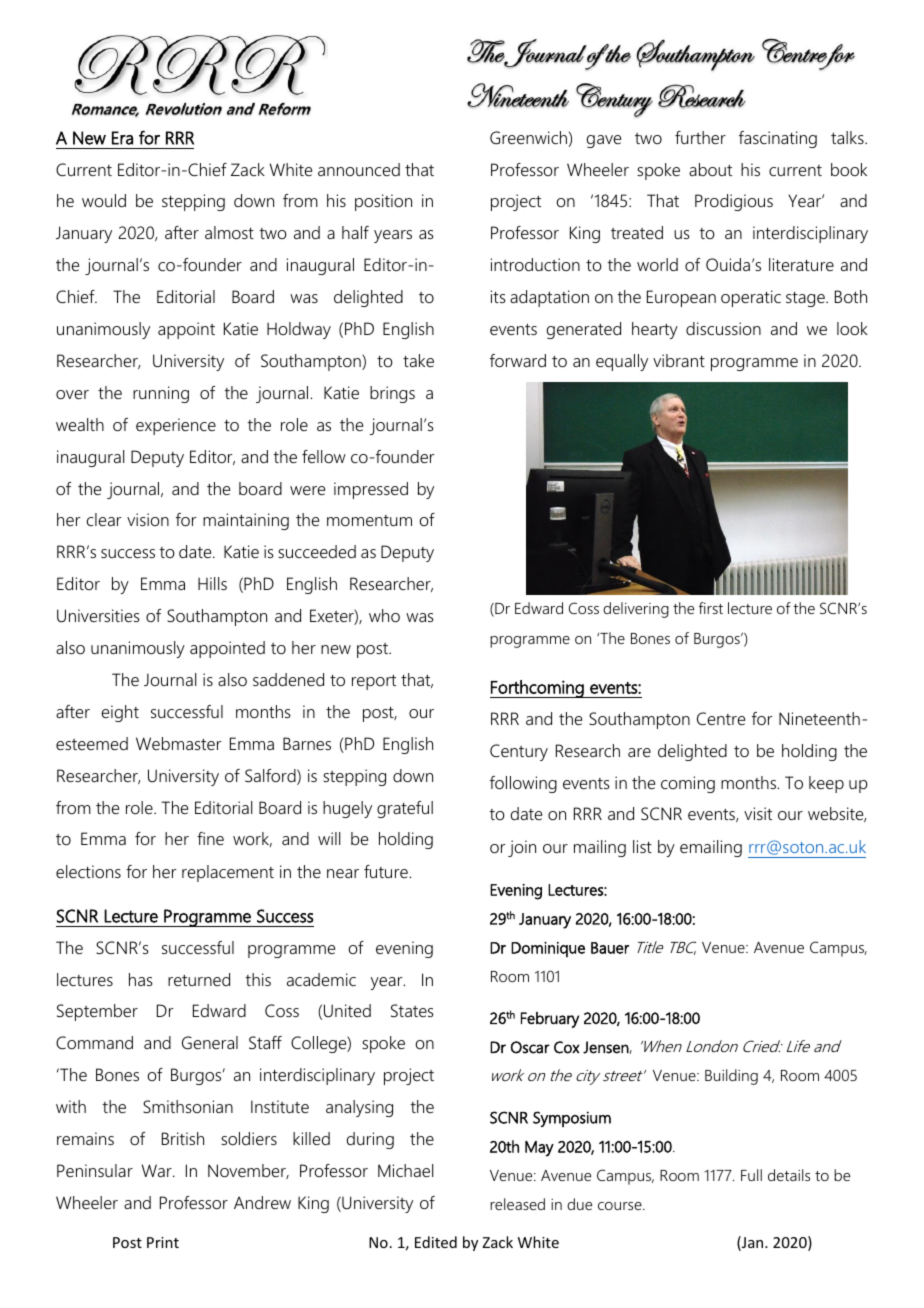  What do you see at coordinates (163, 1242) in the page?
I see `Print` at bounding box center [163, 1242].
